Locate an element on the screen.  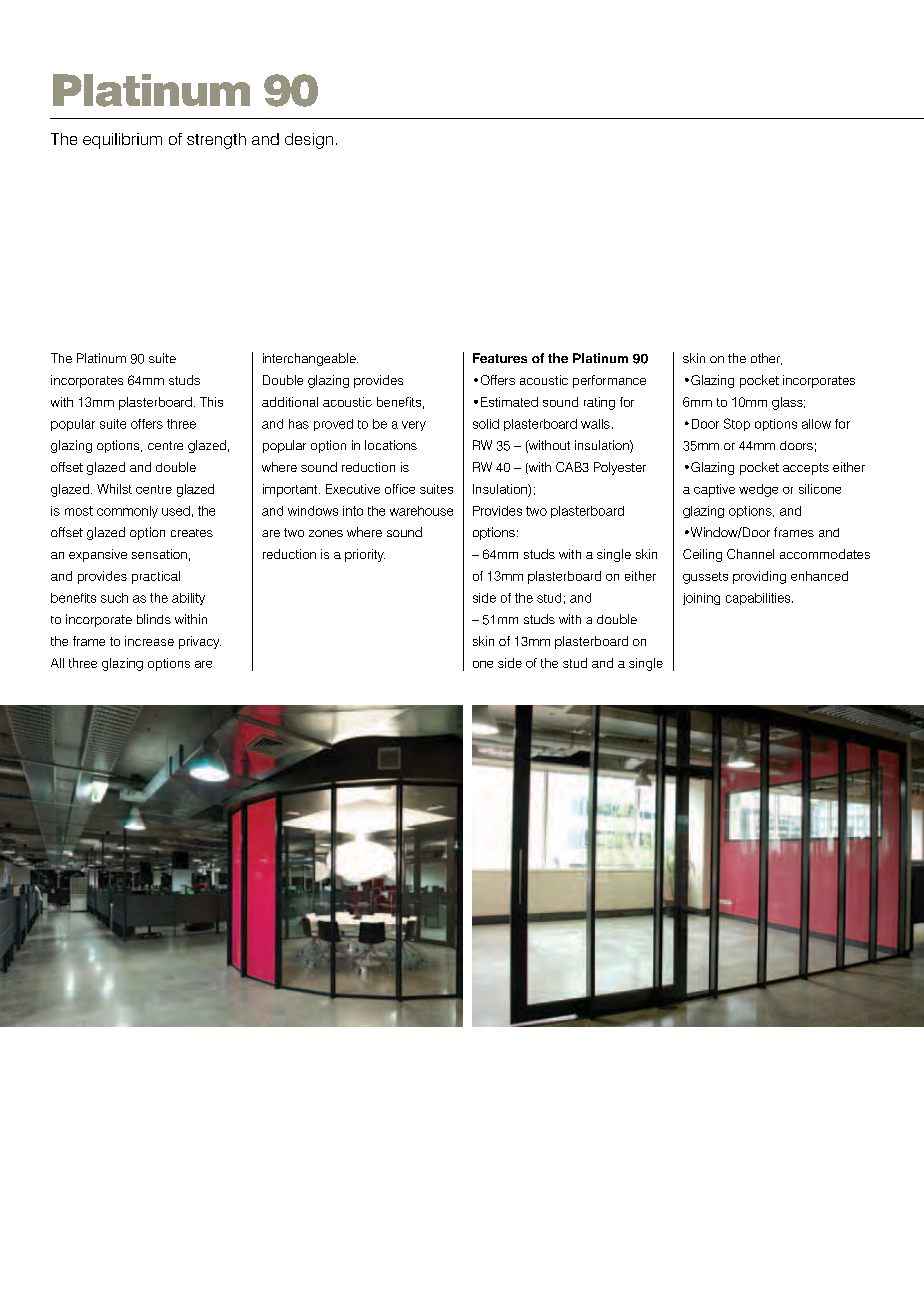
priority is located at coordinates (365, 555).
